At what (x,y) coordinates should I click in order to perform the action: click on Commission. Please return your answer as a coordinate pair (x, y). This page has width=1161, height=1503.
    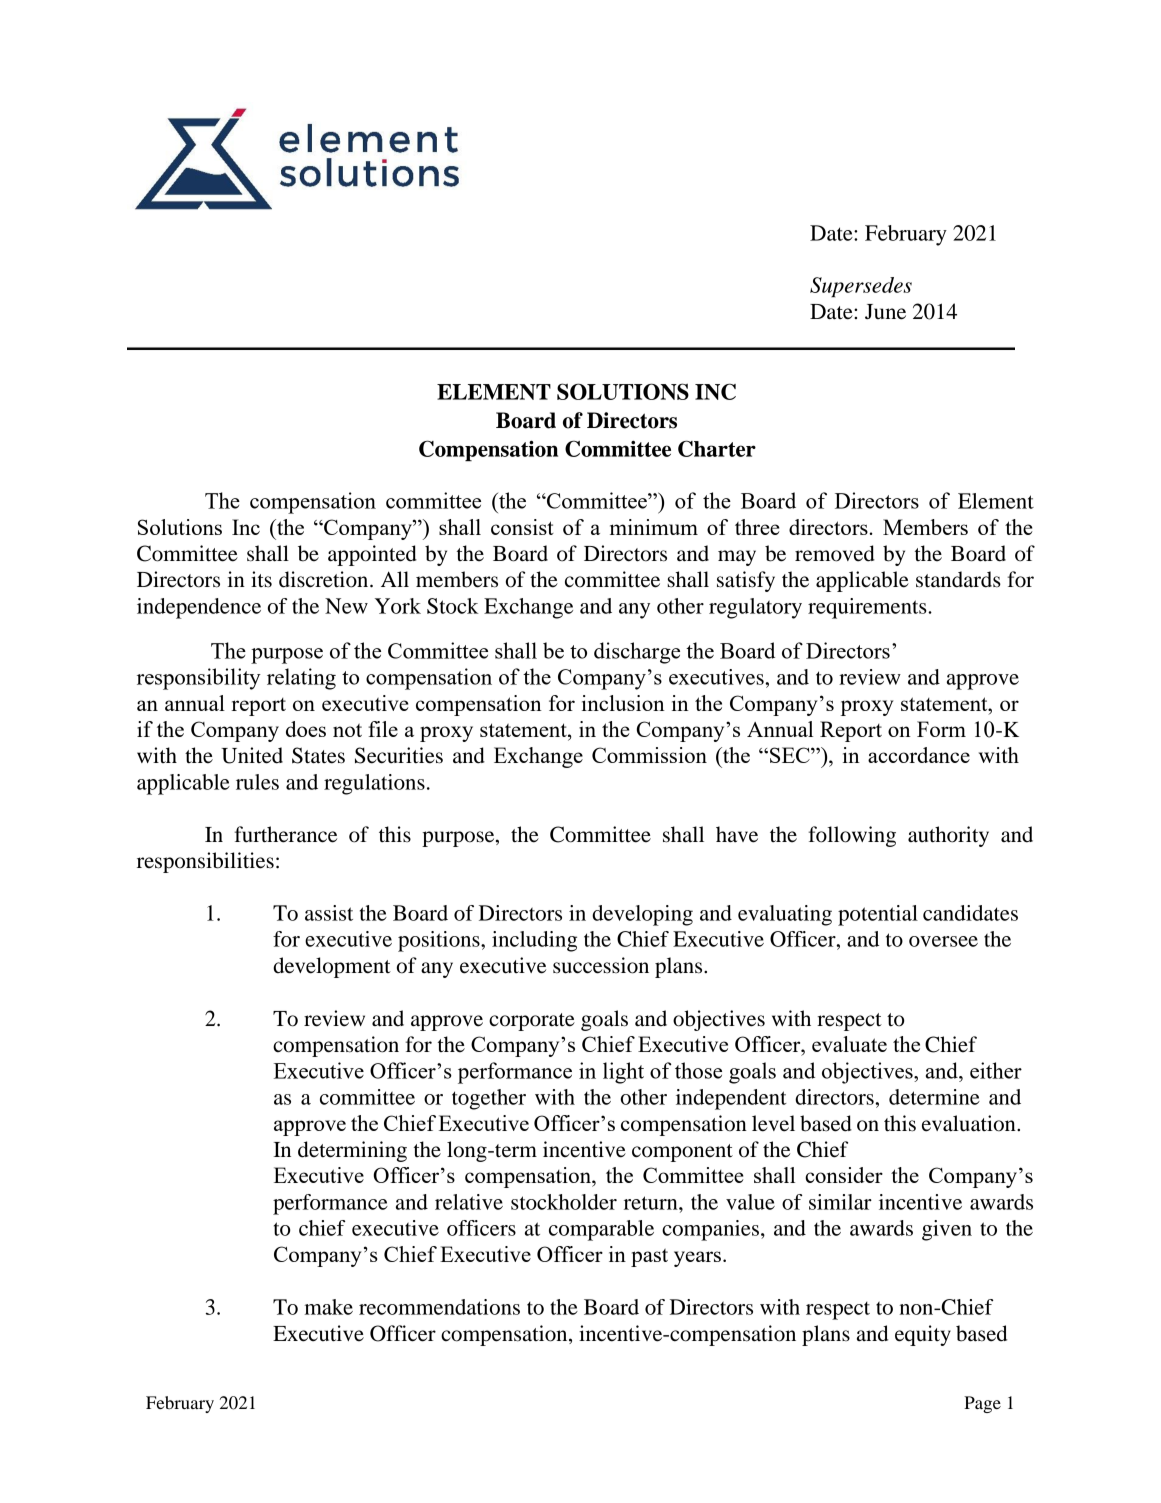
    Looking at the image, I should click on (649, 755).
